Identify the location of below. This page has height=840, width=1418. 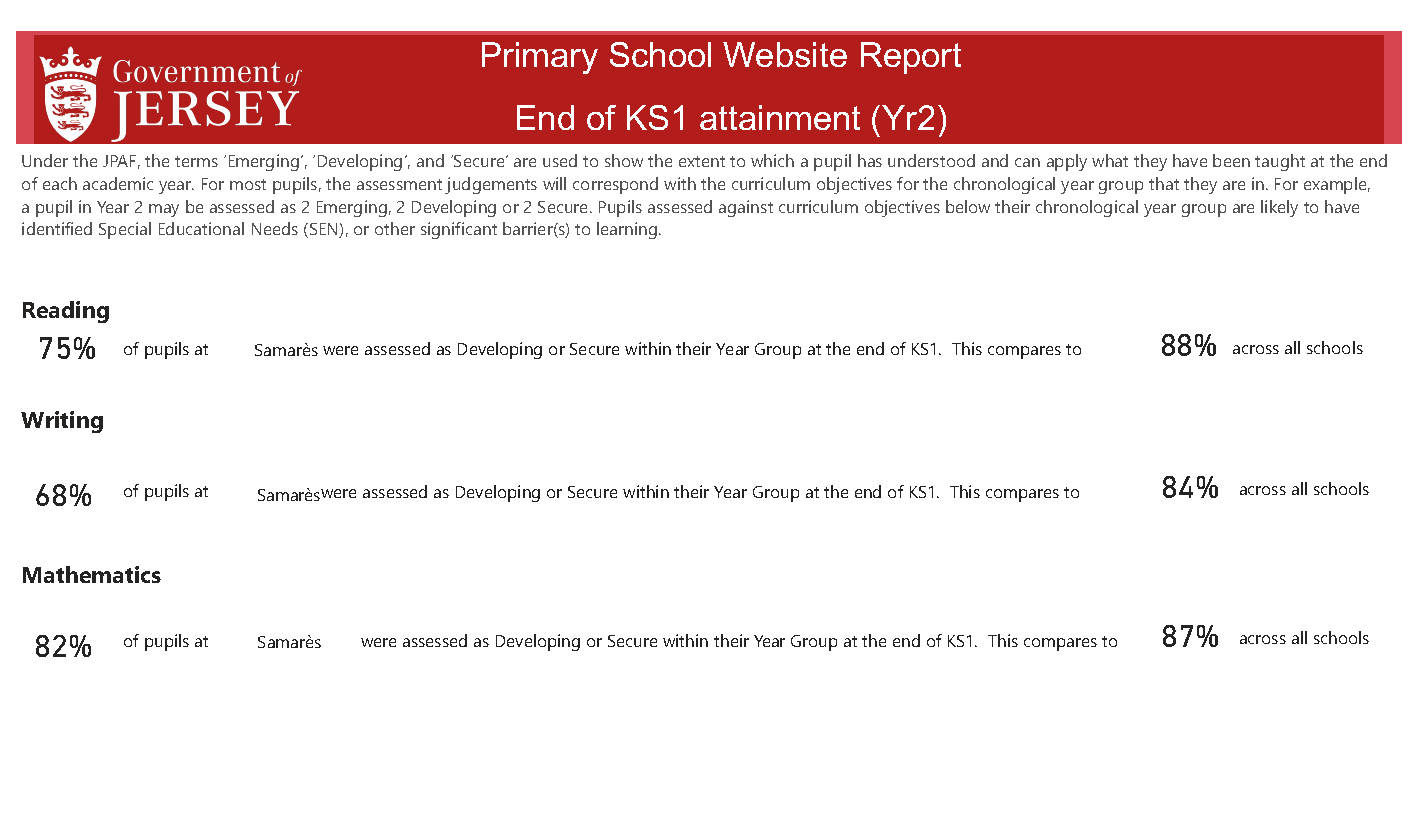
(968, 206).
